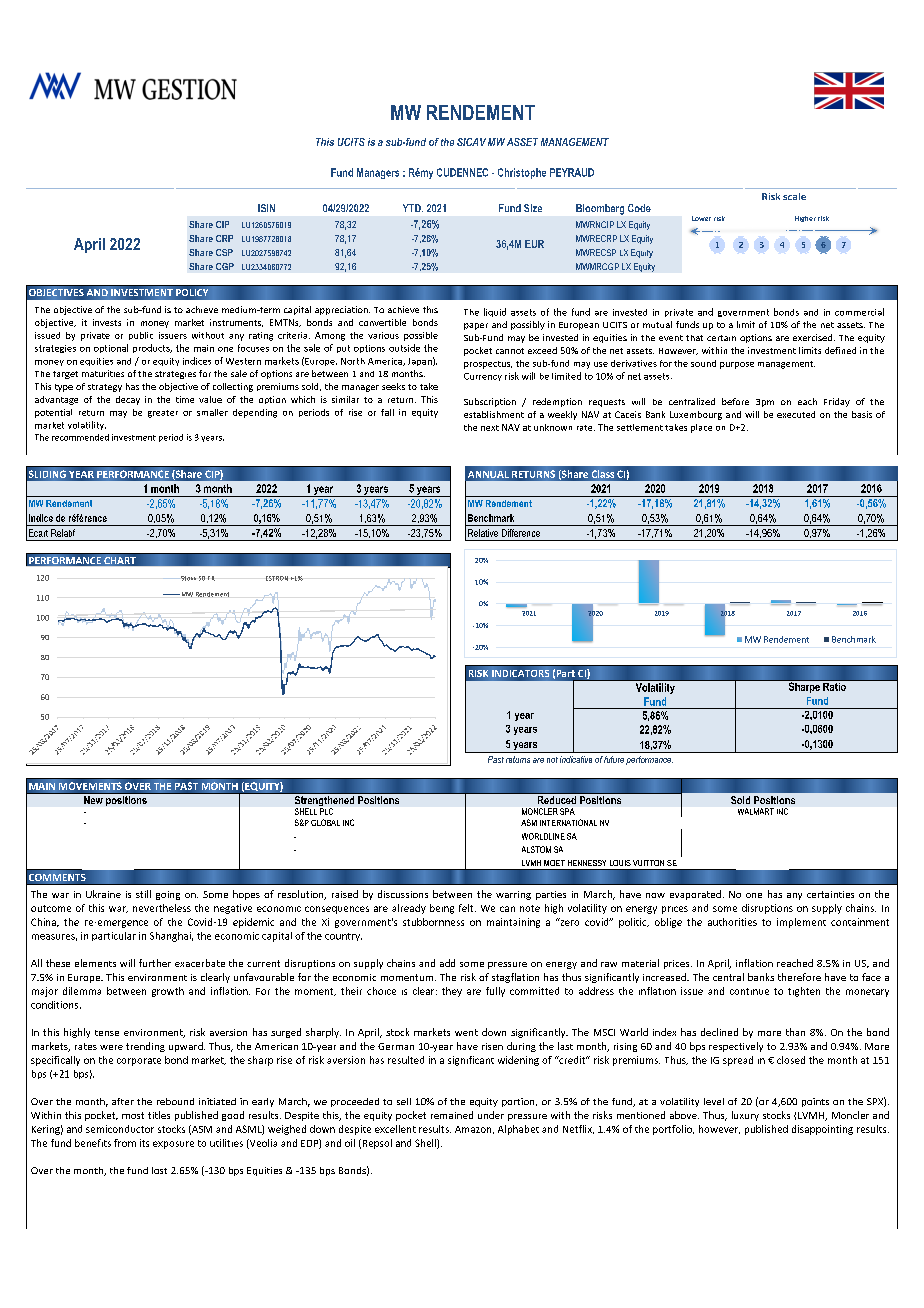  I want to click on nevertheless, so click(162, 908).
